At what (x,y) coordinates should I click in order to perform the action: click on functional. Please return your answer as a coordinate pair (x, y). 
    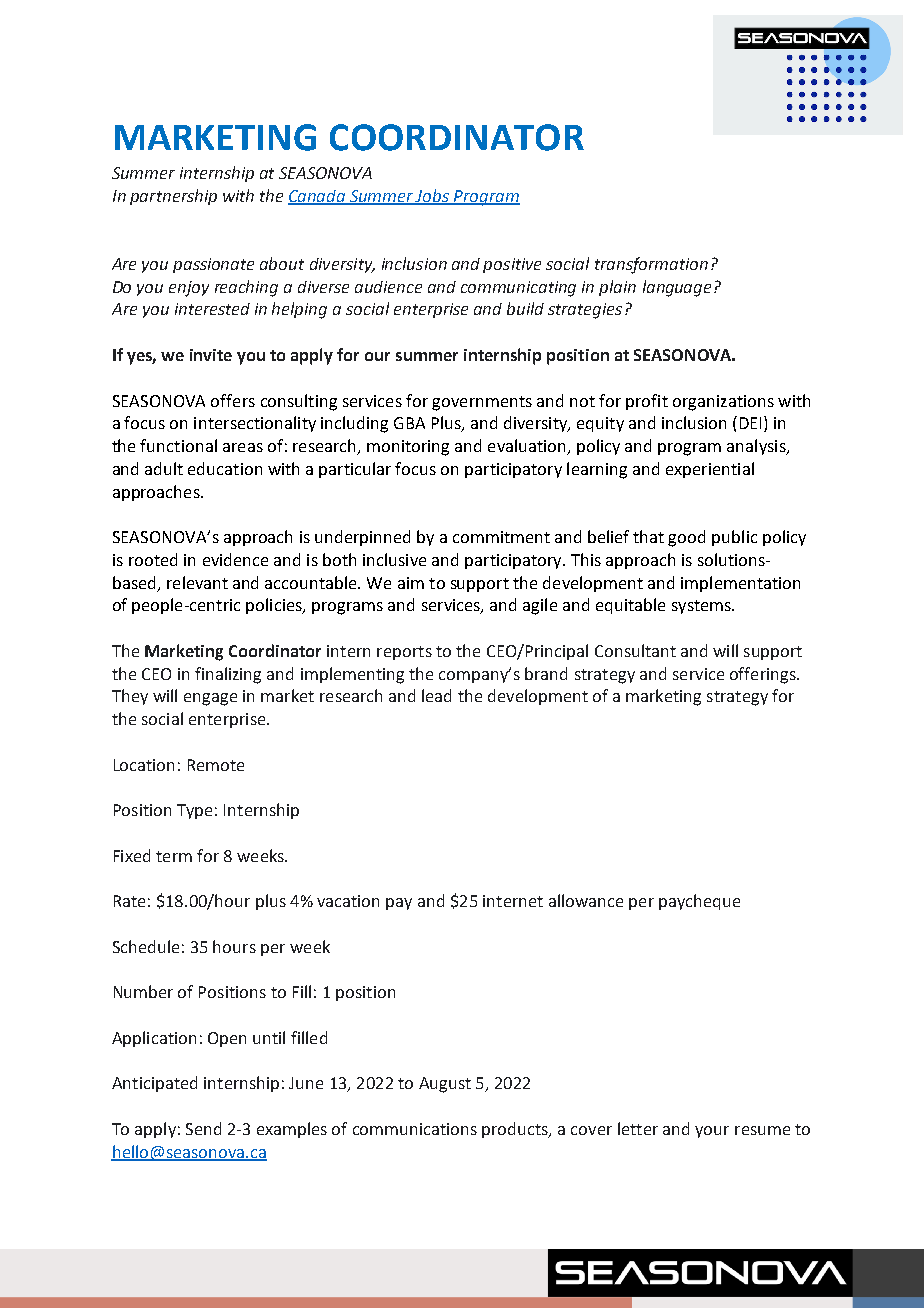
    Looking at the image, I should click on (178, 445).
